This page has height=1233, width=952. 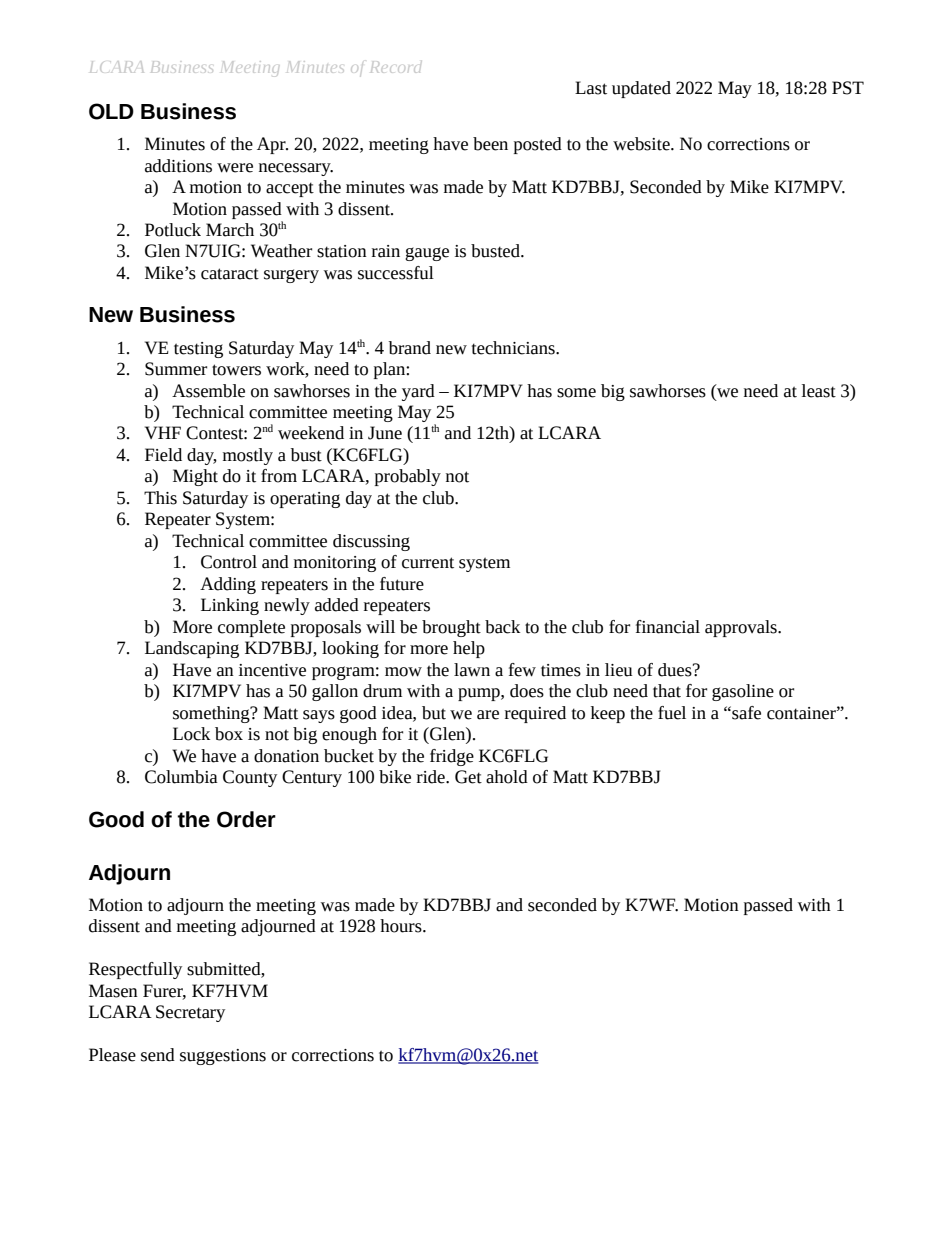 What do you see at coordinates (488, 715) in the page?
I see `are` at bounding box center [488, 715].
